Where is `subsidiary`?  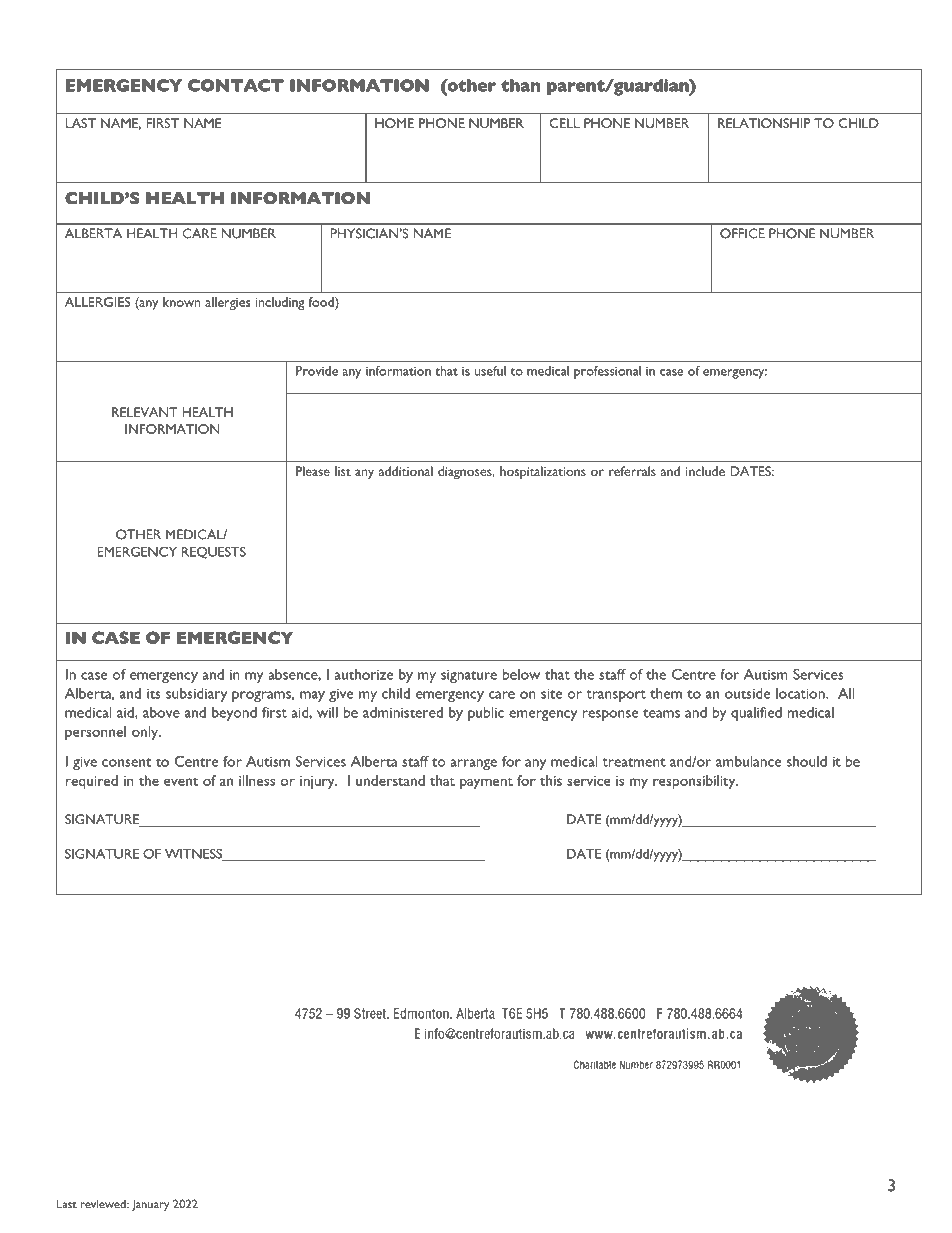
subsidiary is located at coordinates (196, 695).
